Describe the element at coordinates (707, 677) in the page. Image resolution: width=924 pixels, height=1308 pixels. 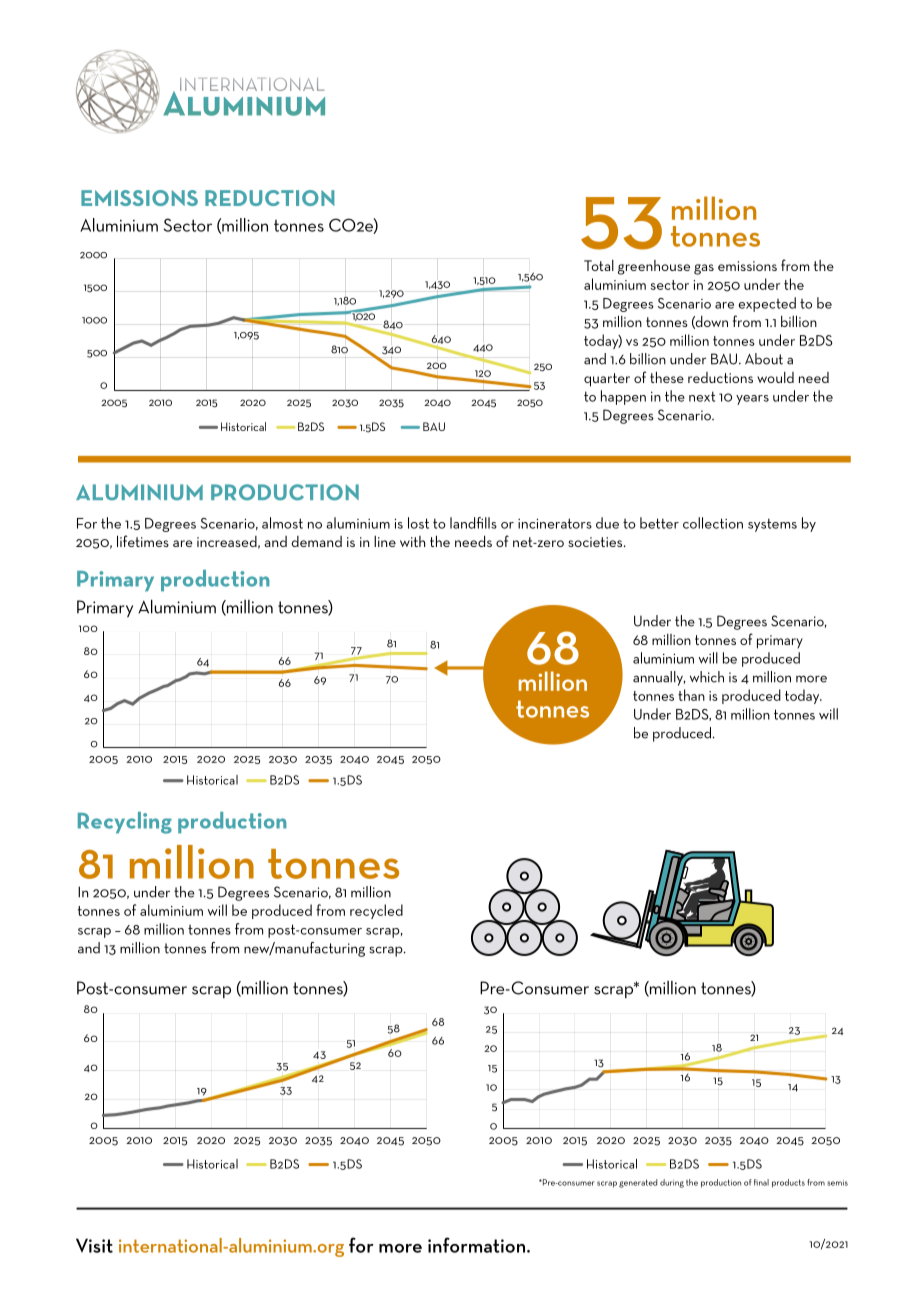
I see `which` at that location.
